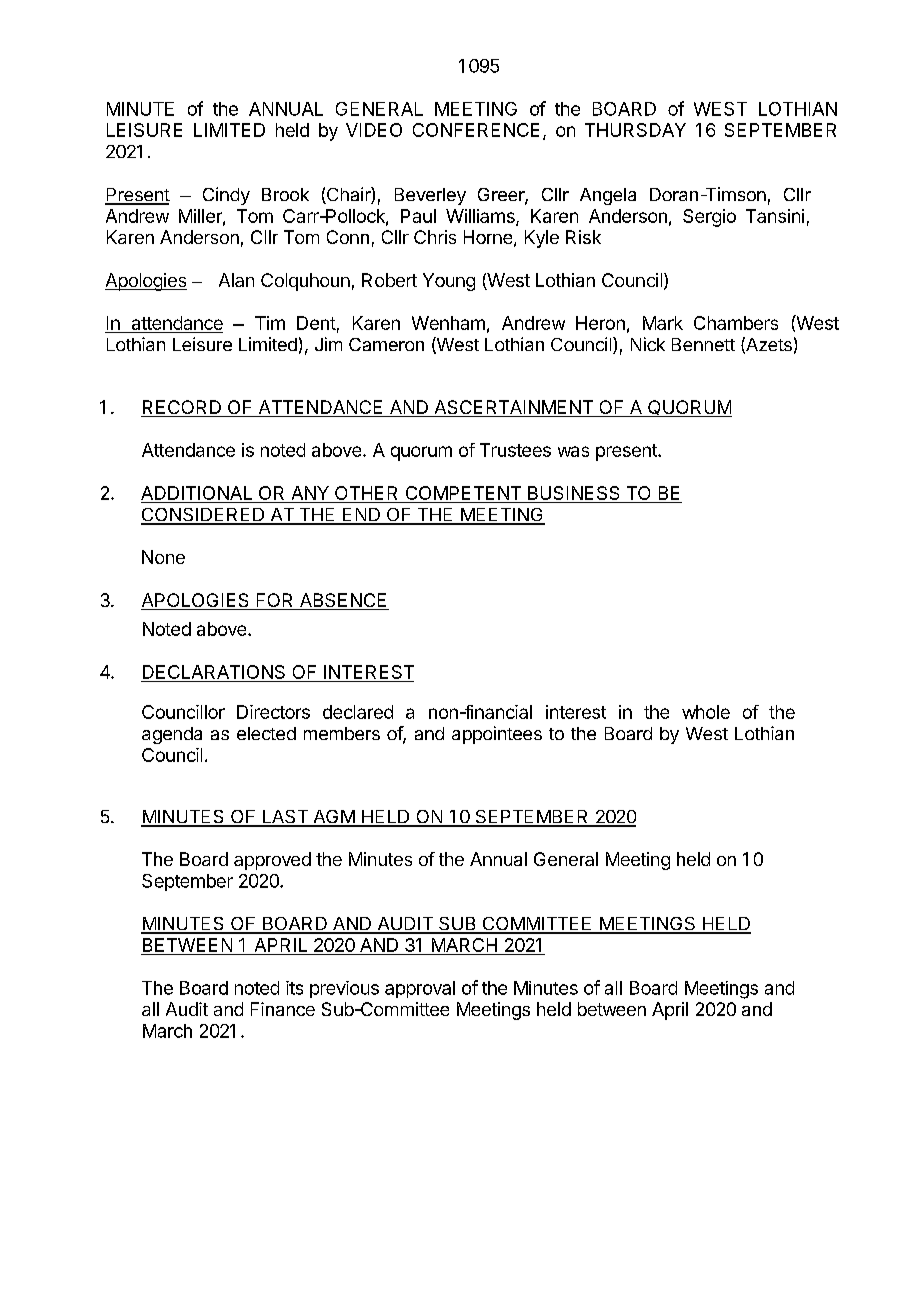 The image size is (924, 1308). I want to click on Directors, so click(273, 712).
